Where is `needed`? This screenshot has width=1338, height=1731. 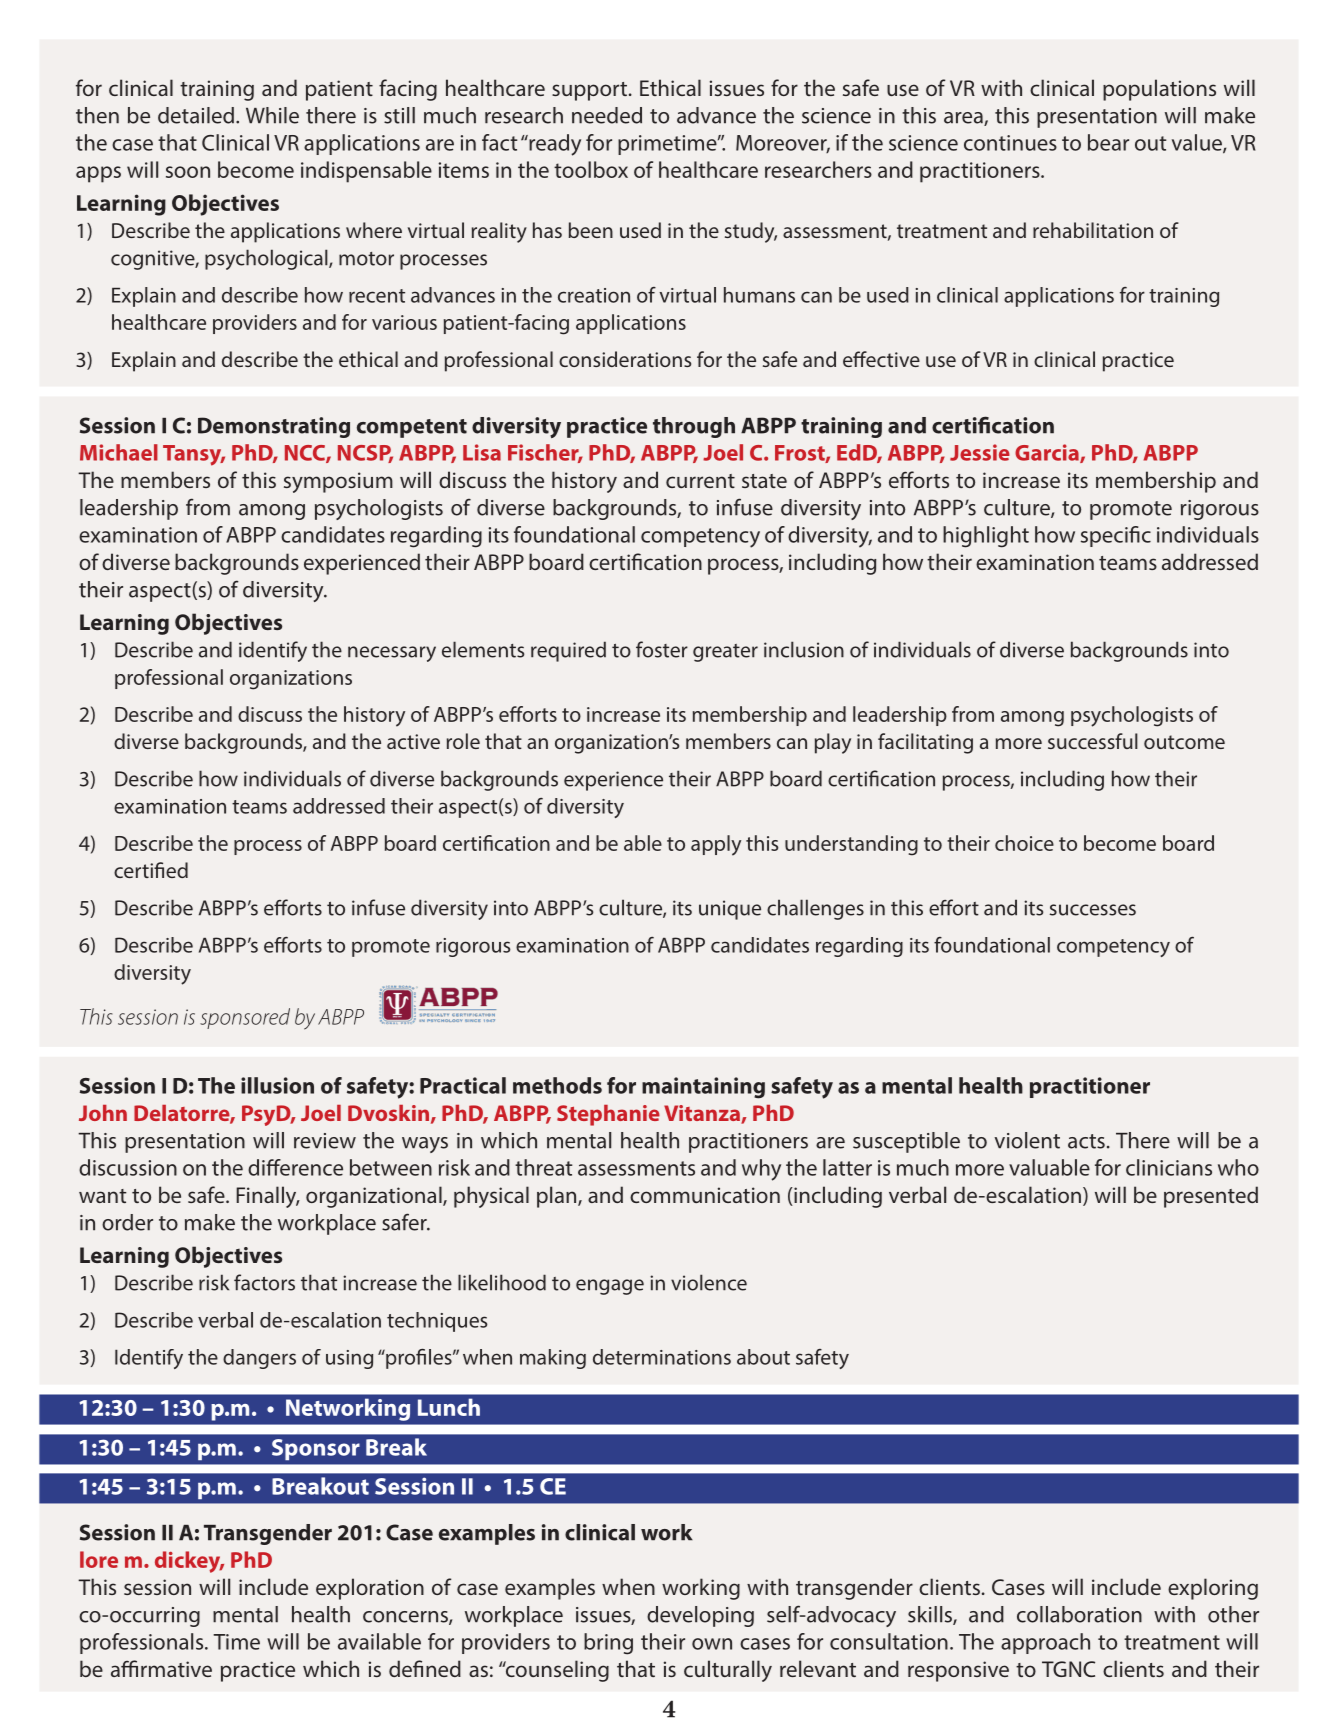 needed is located at coordinates (607, 115).
